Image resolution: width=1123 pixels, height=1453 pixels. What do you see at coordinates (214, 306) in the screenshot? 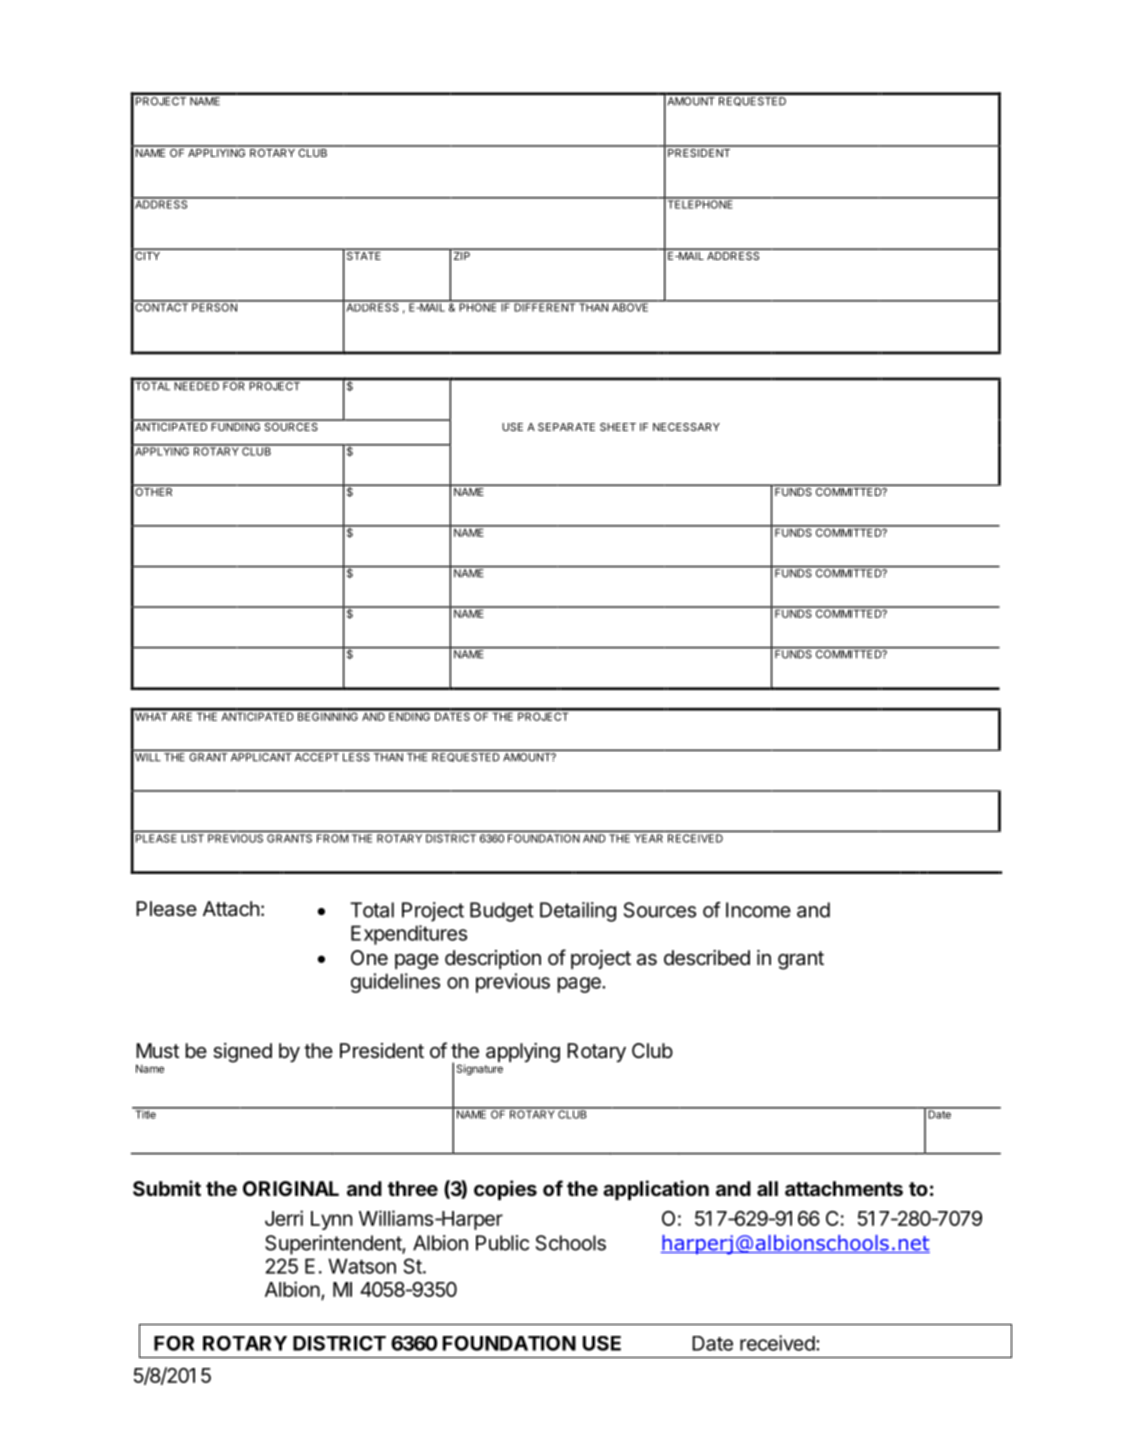
I see `PERSON` at bounding box center [214, 306].
